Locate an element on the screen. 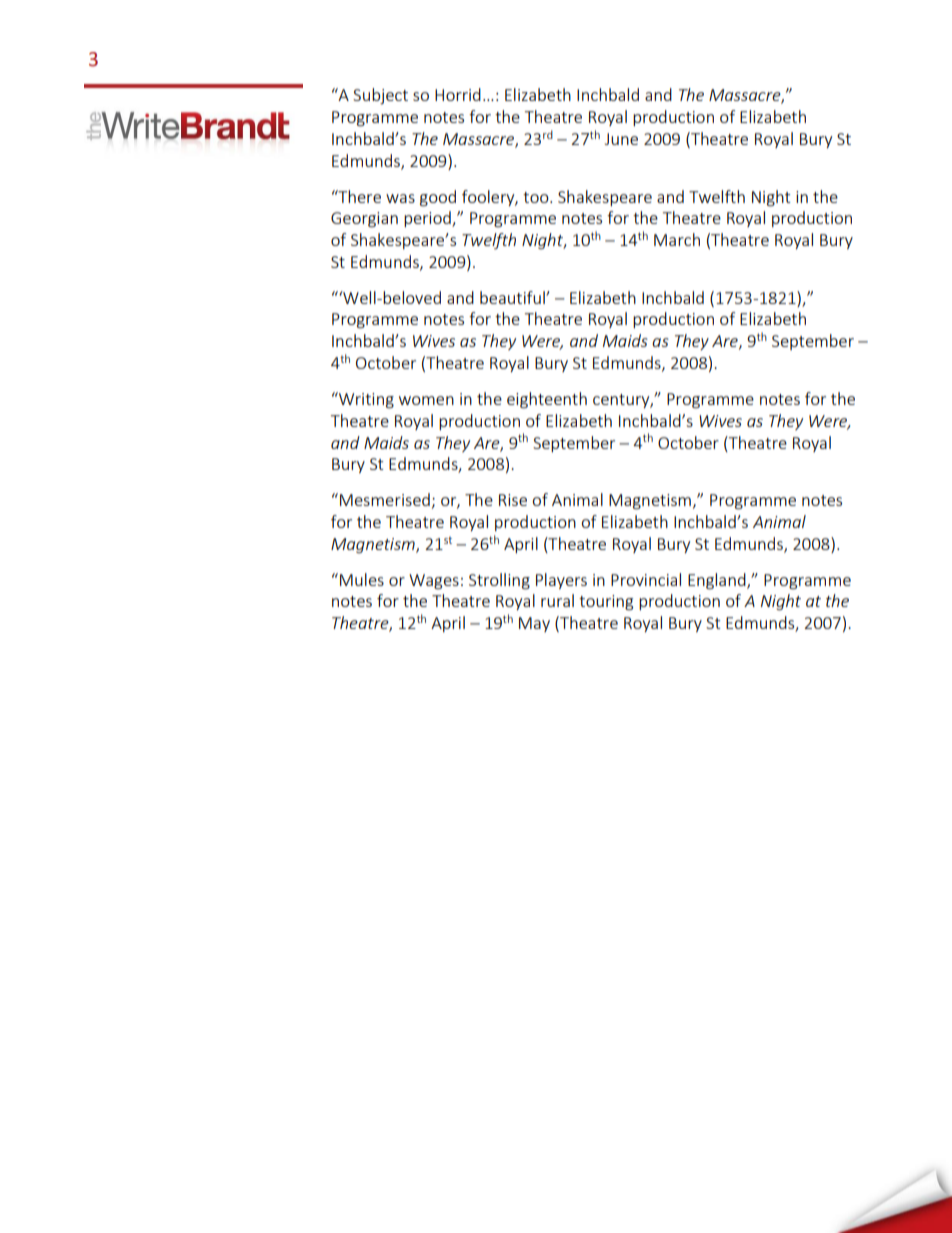 The height and width of the screenshot is (1233, 952). June is located at coordinates (621, 139).
